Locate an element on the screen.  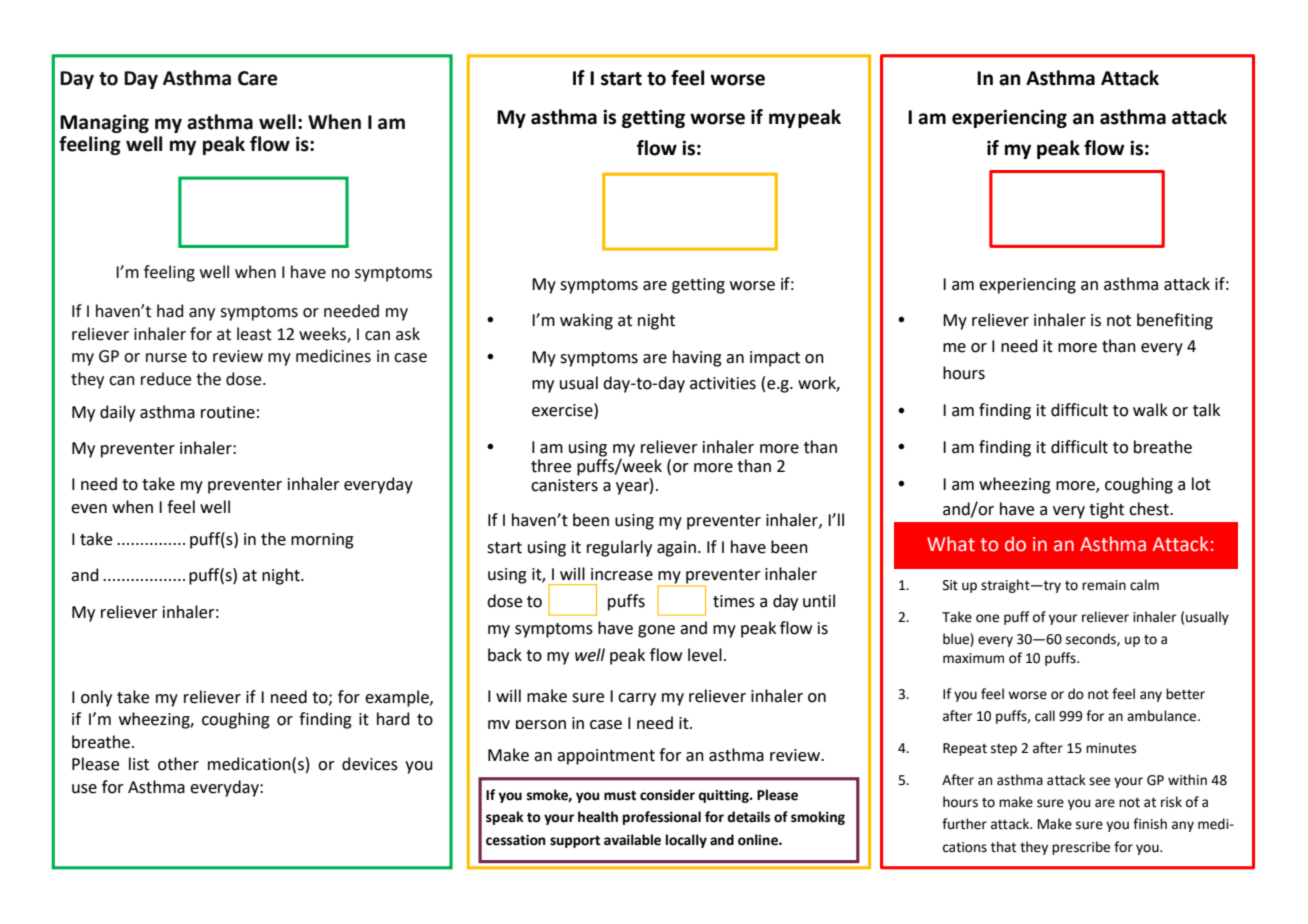
use is located at coordinates (84, 789).
